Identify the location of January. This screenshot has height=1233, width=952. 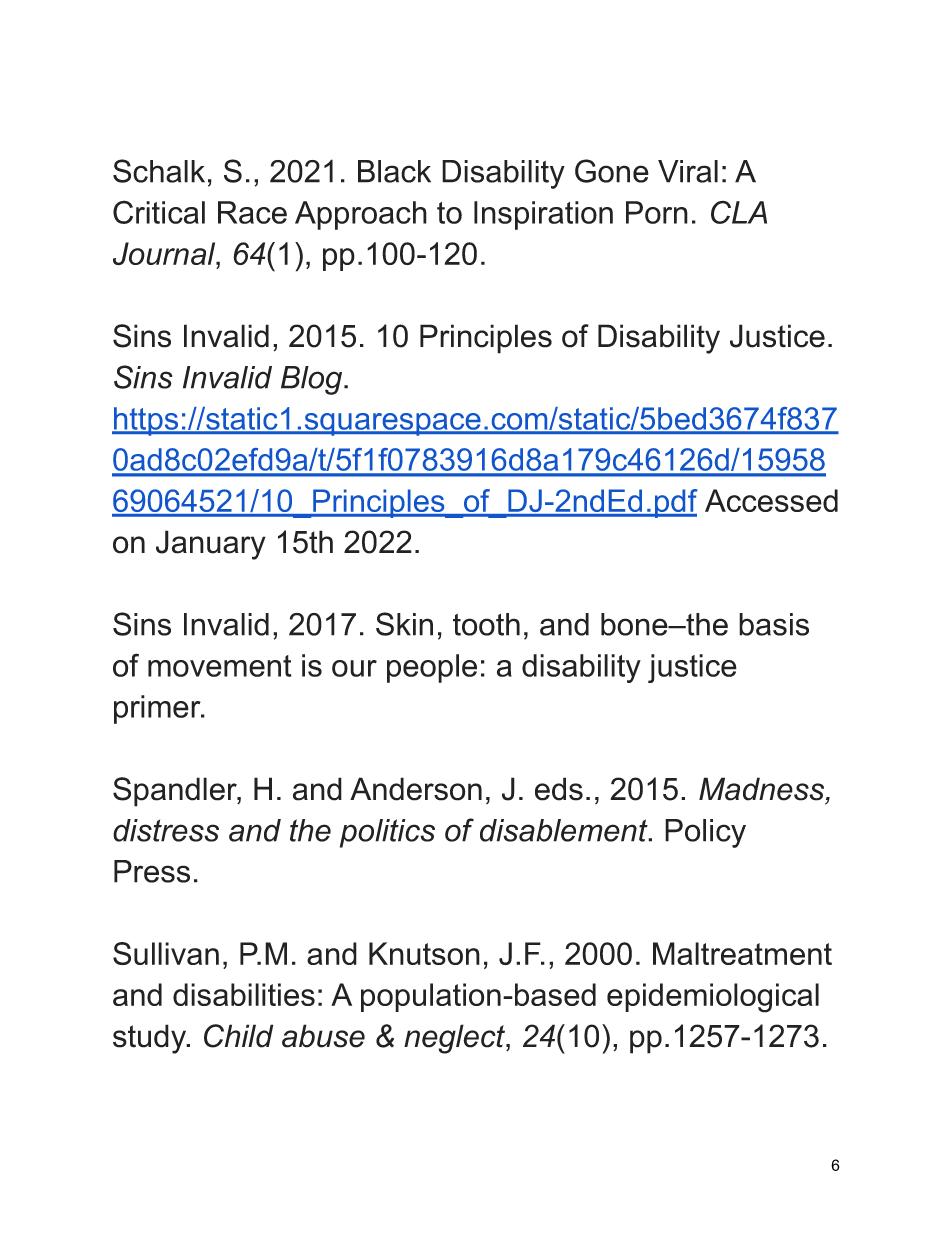
(211, 545).
